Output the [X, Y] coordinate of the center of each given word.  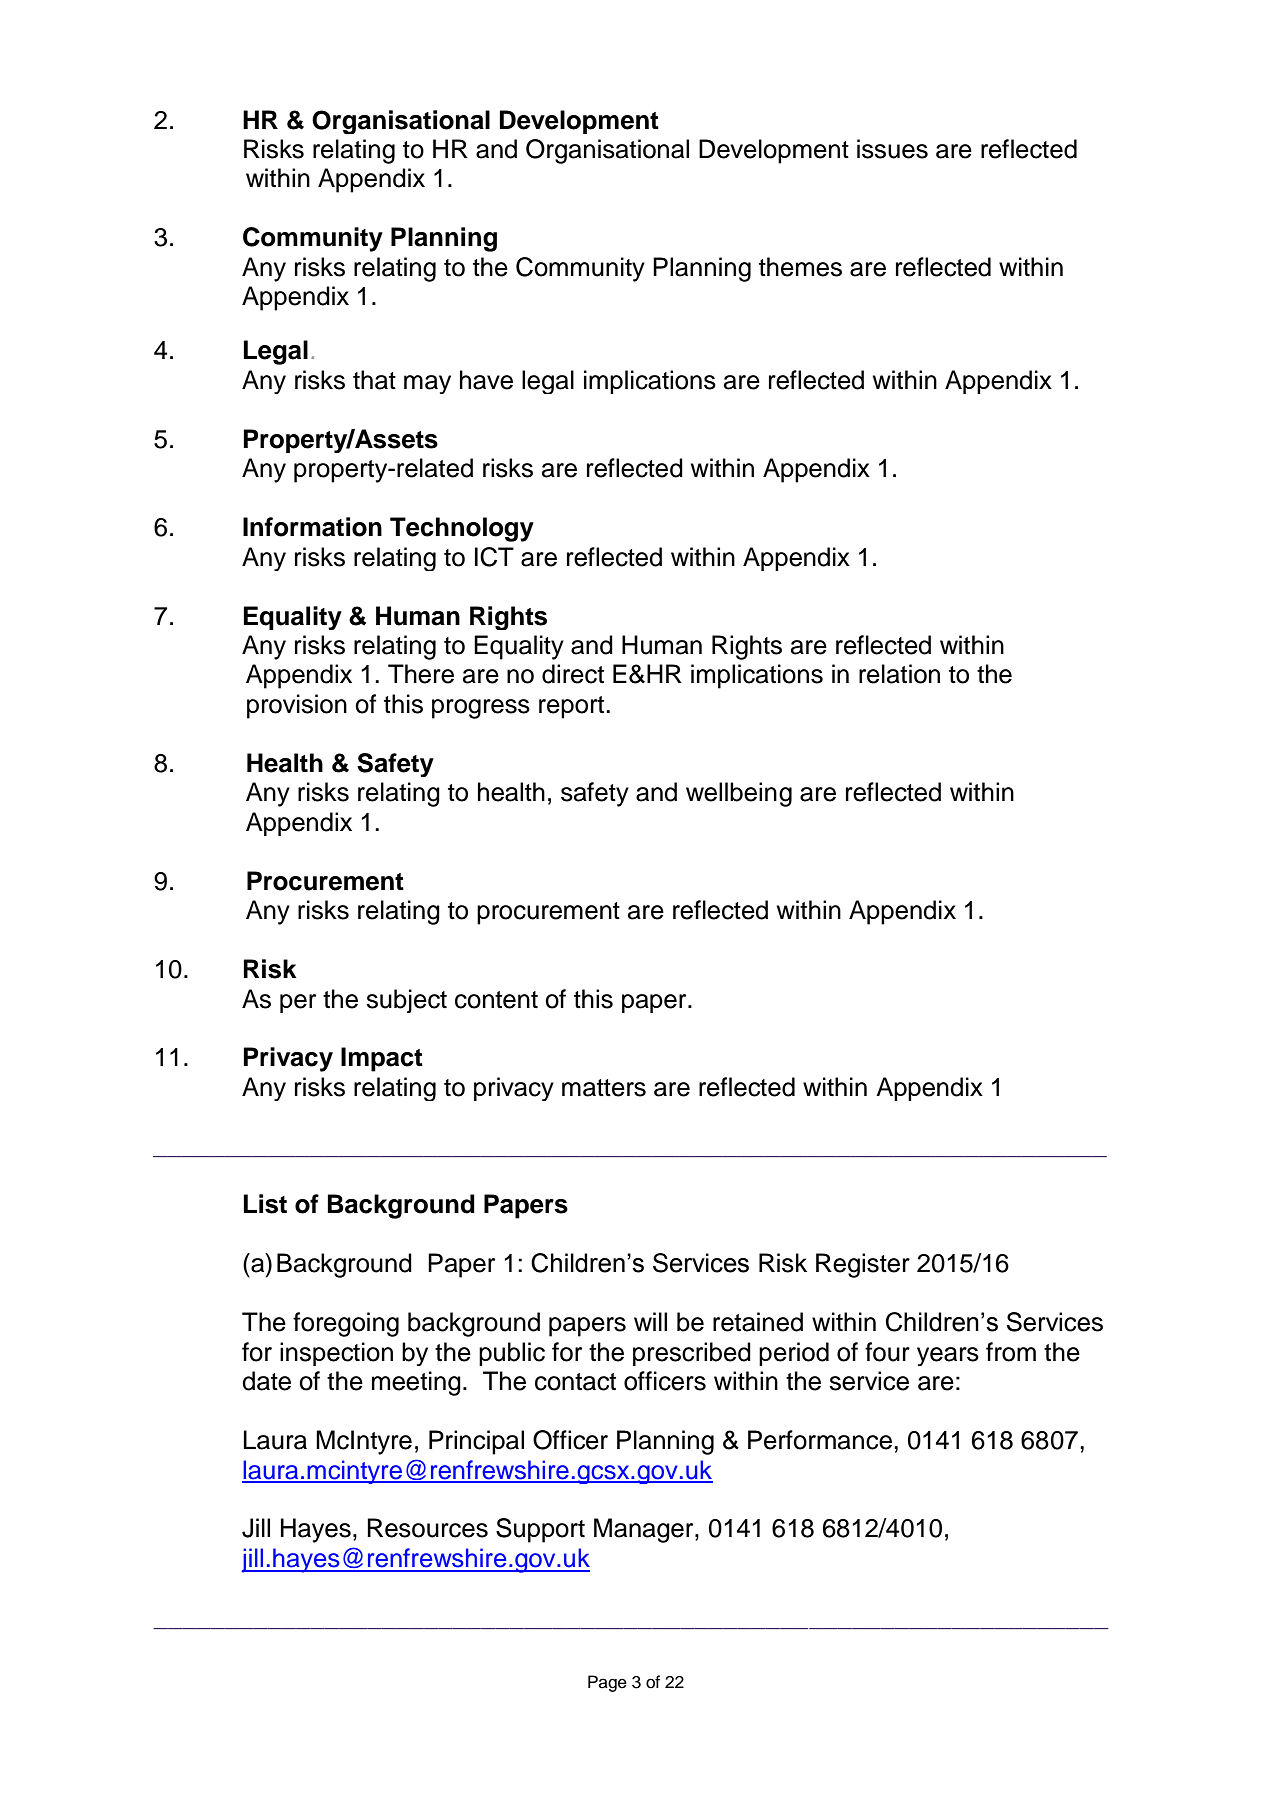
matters [604, 1088]
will [650, 1321]
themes [800, 267]
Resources [427, 1528]
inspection [336, 1354]
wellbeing [739, 794]
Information [312, 527]
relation [899, 674]
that [374, 380]
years [948, 1356]
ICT [494, 557]
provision [297, 706]
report [573, 707]
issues [892, 149]
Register [863, 1265]
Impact [382, 1059]
